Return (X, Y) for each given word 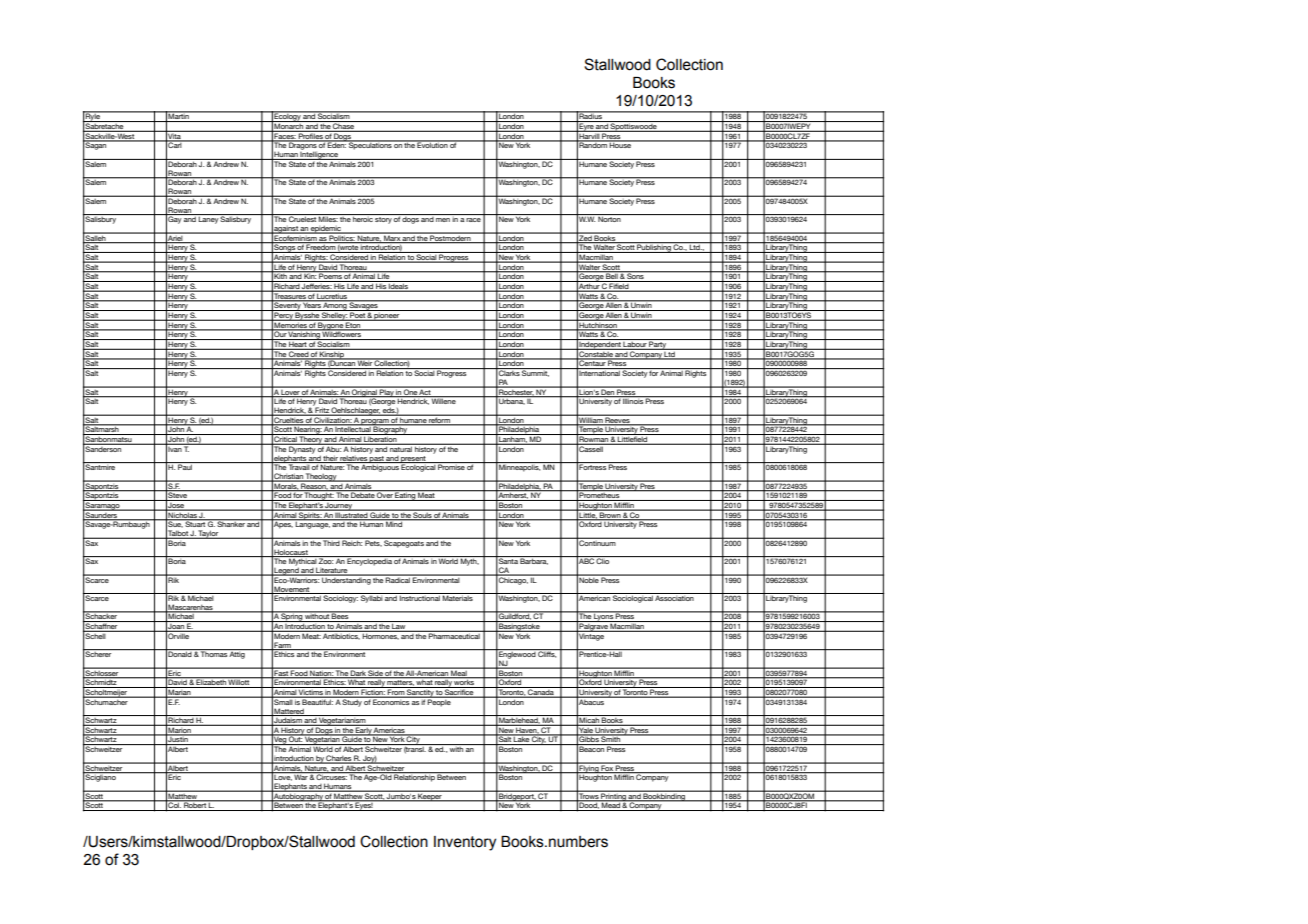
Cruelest (302, 218)
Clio (603, 560)
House (620, 144)
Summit (535, 372)
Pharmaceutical (454, 635)
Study (352, 702)
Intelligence (319, 155)
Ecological (418, 467)
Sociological (633, 598)
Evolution (432, 144)
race (473, 220)
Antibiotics (341, 635)
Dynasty (302, 449)
